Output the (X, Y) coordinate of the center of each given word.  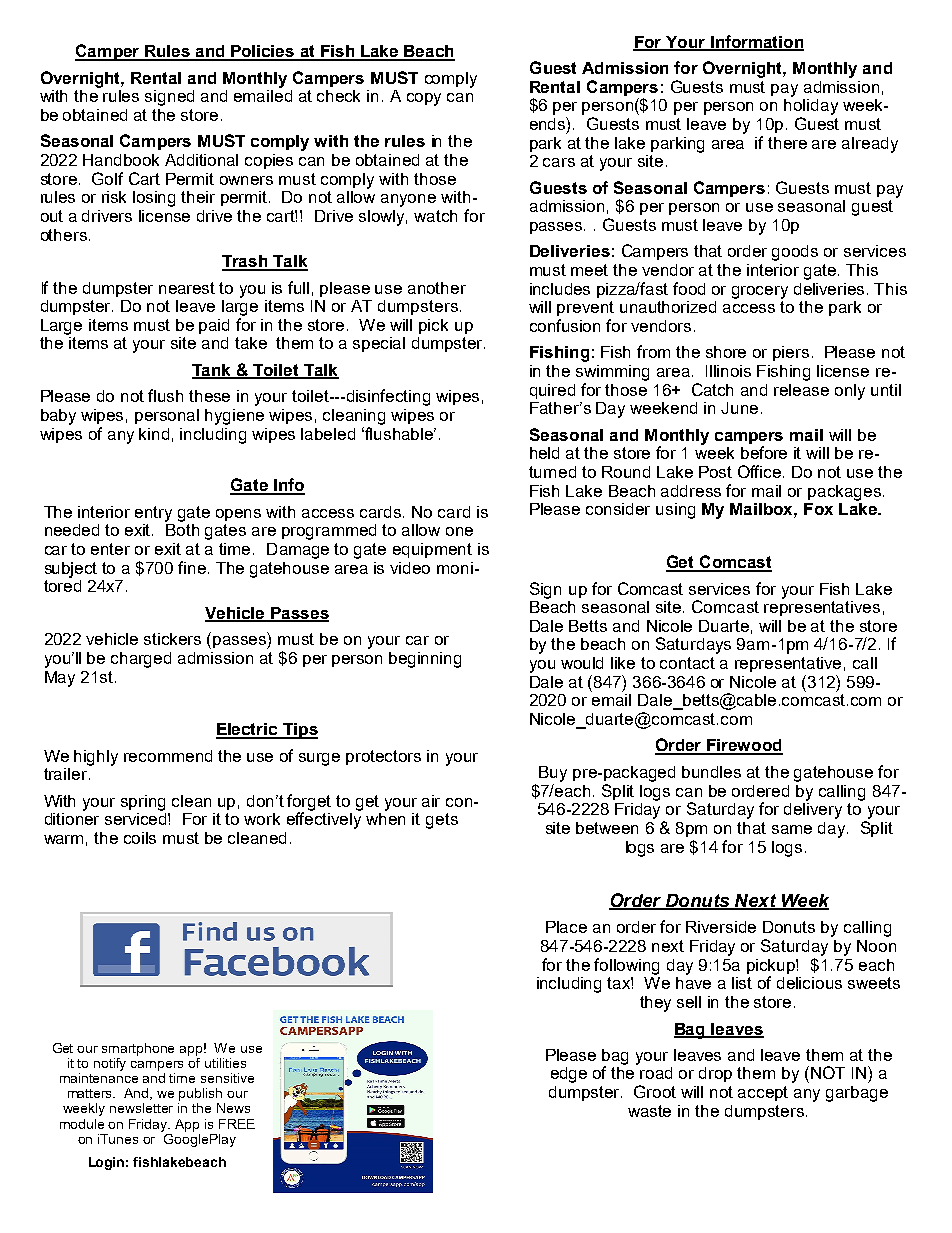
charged (141, 660)
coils (140, 838)
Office (761, 471)
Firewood (744, 746)
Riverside (721, 927)
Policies (263, 52)
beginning (425, 660)
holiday (811, 105)
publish (201, 1096)
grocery (760, 292)
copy (424, 99)
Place (566, 927)
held (544, 453)
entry (153, 514)
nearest (187, 288)
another (437, 288)
